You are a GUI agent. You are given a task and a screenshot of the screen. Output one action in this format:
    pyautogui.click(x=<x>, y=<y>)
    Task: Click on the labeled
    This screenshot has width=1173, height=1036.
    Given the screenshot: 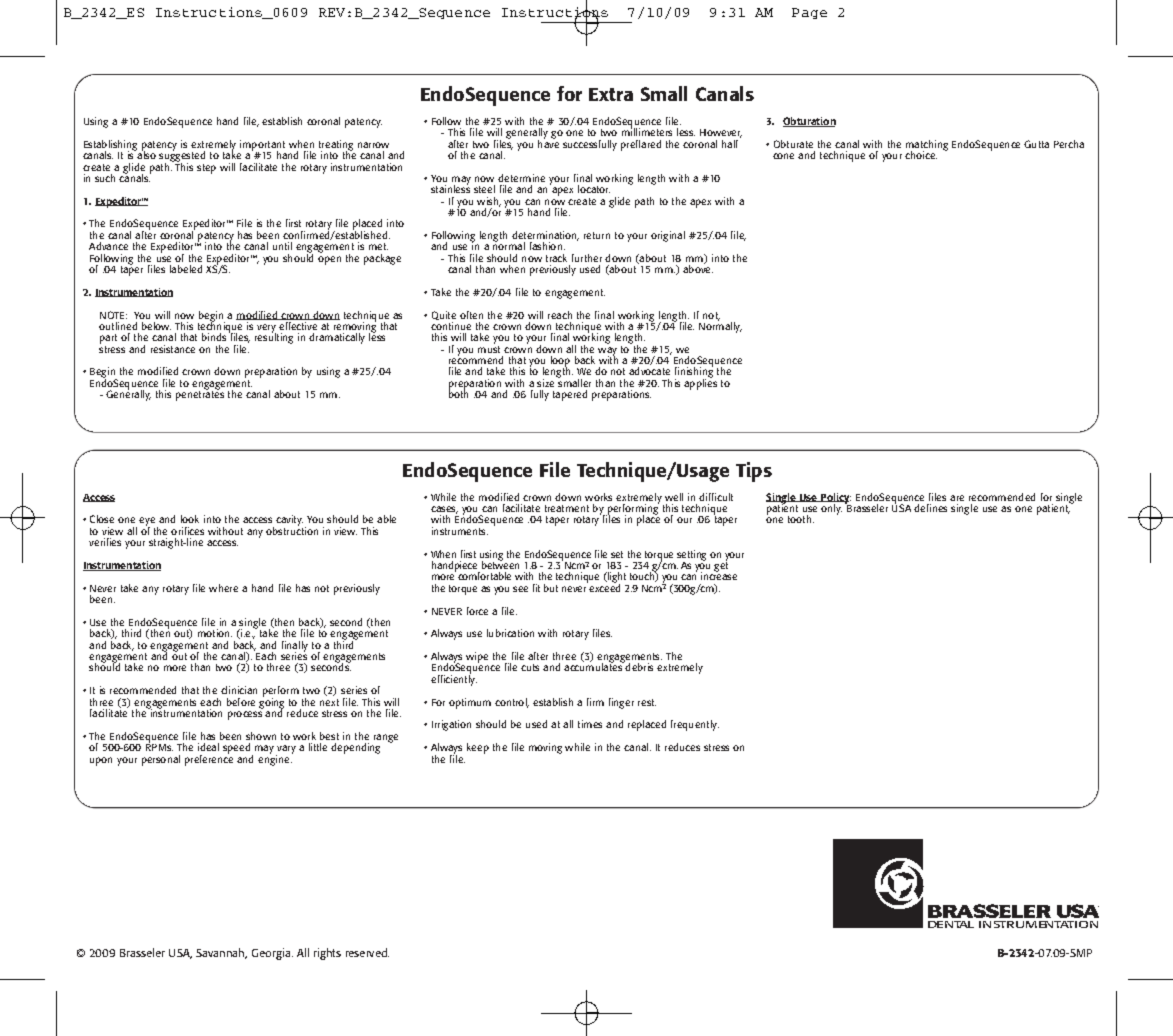 What is the action you would take?
    pyautogui.click(x=186, y=269)
